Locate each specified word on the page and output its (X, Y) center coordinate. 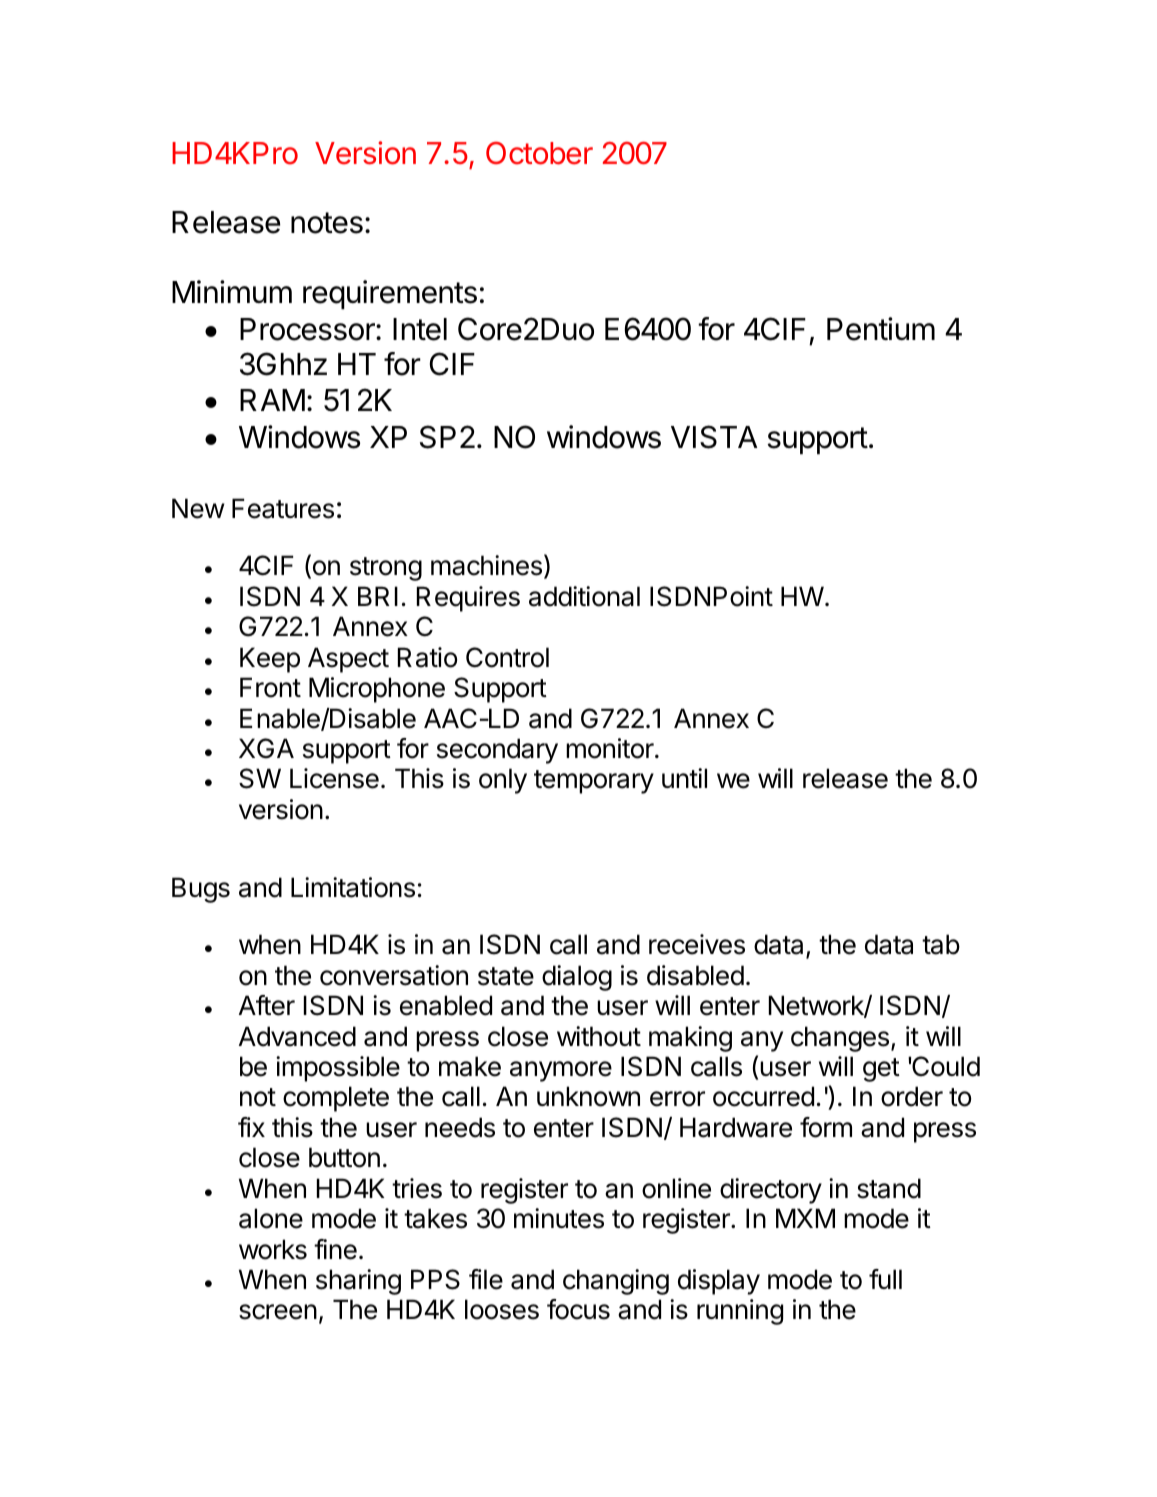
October (539, 153)
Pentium (881, 329)
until (684, 778)
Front (270, 687)
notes (327, 223)
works (273, 1249)
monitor (611, 748)
